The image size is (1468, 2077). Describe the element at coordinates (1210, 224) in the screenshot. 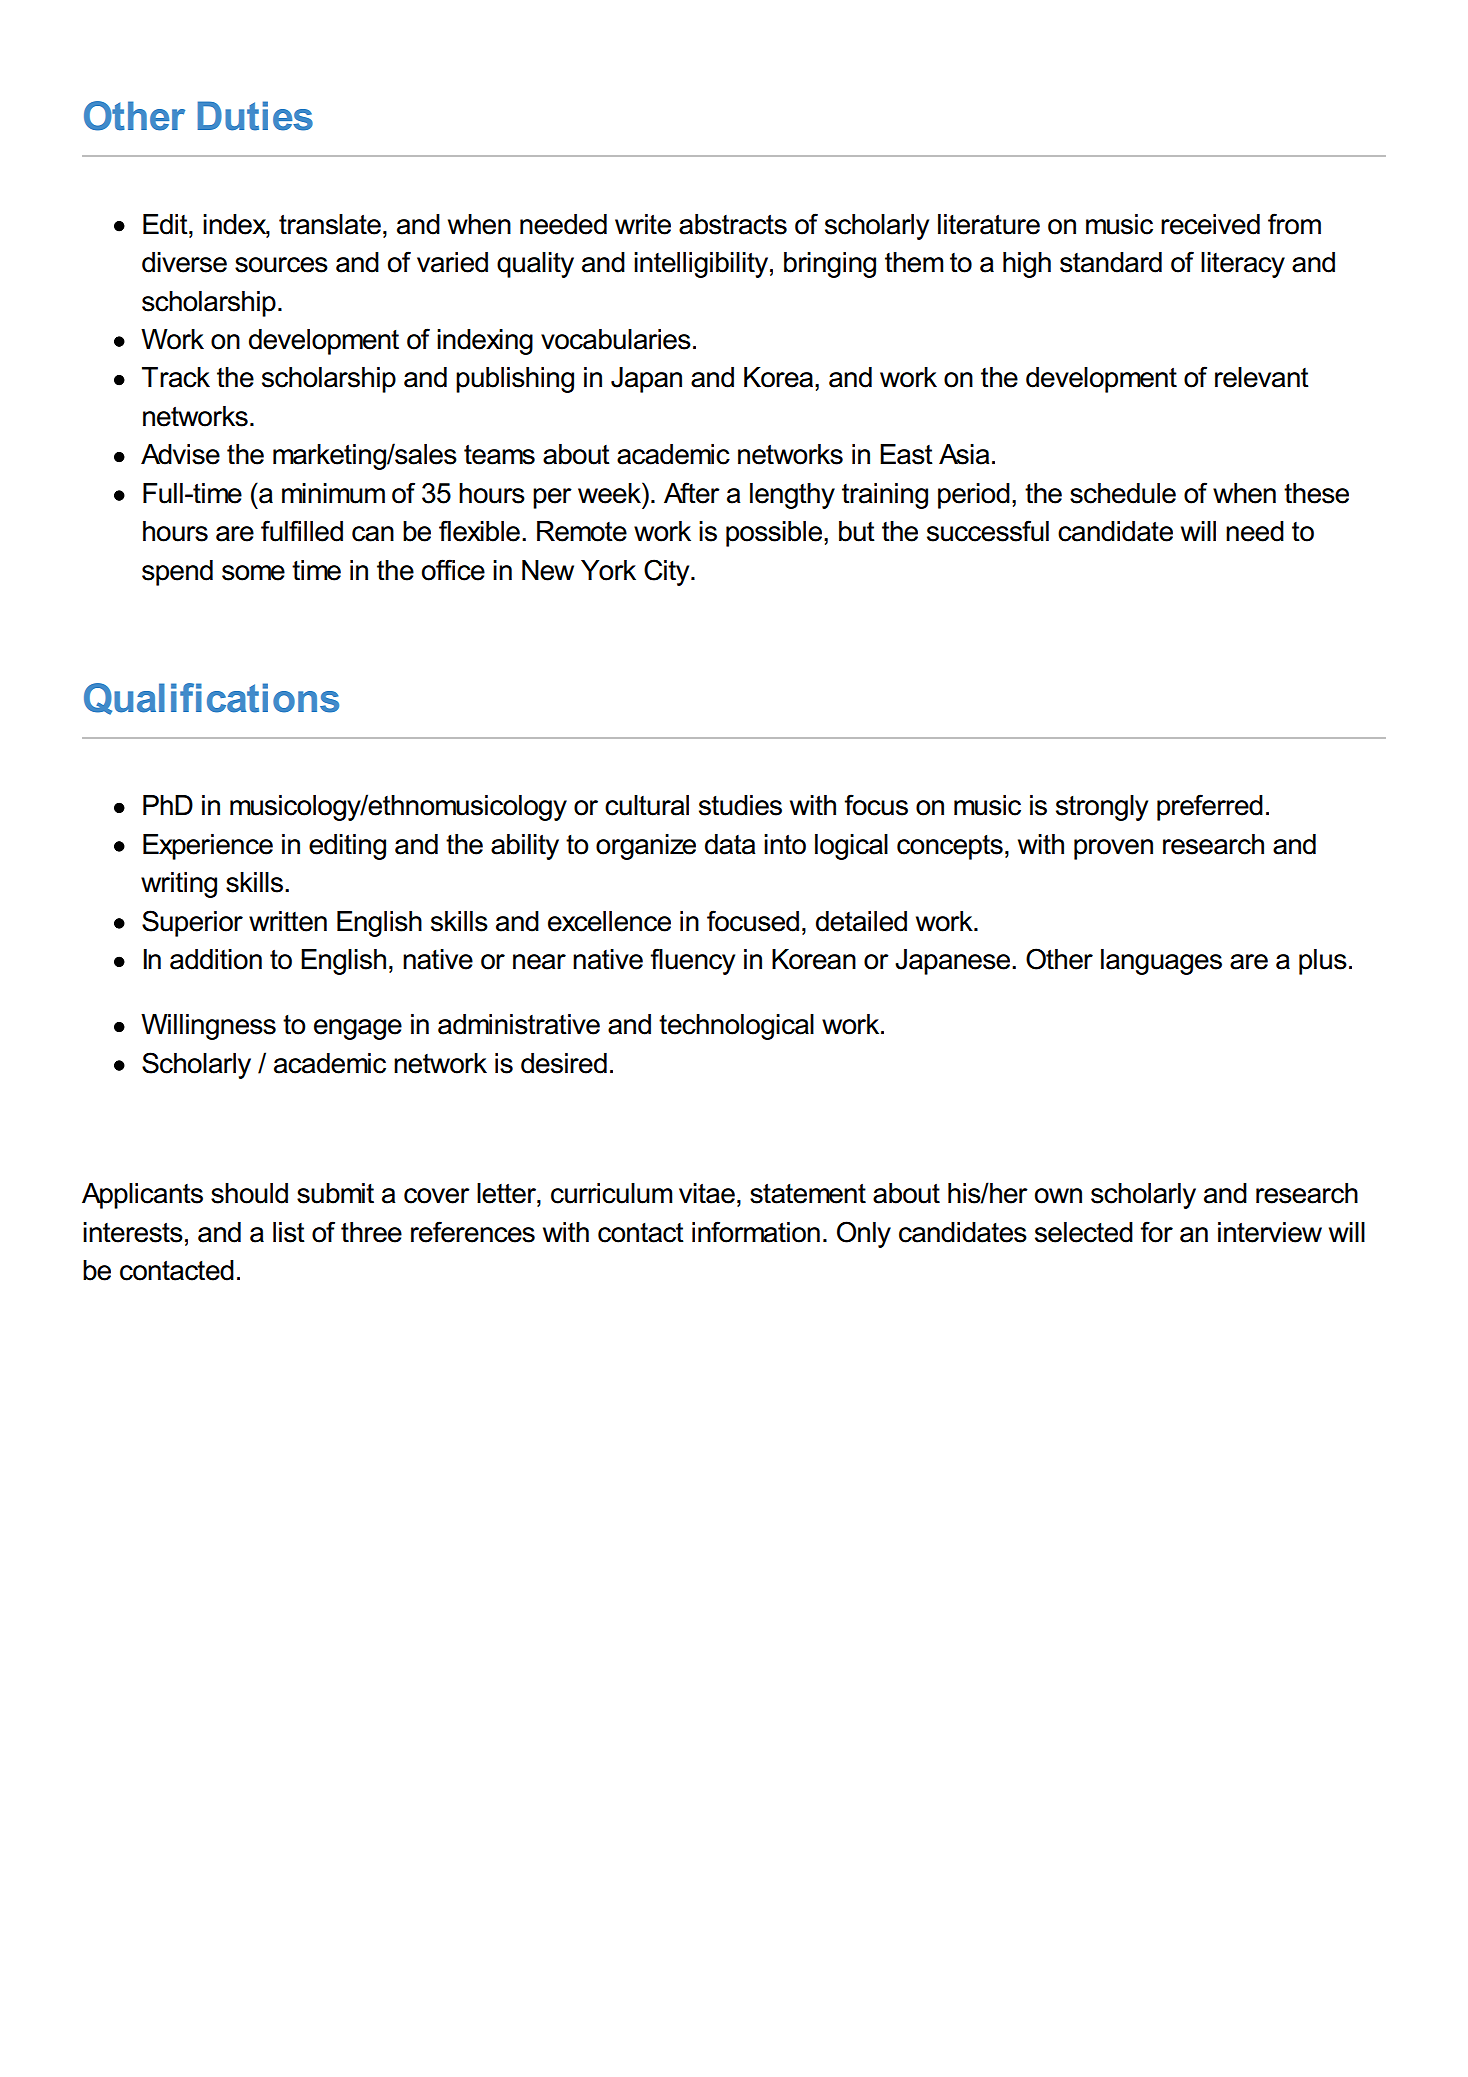

I see `received` at that location.
